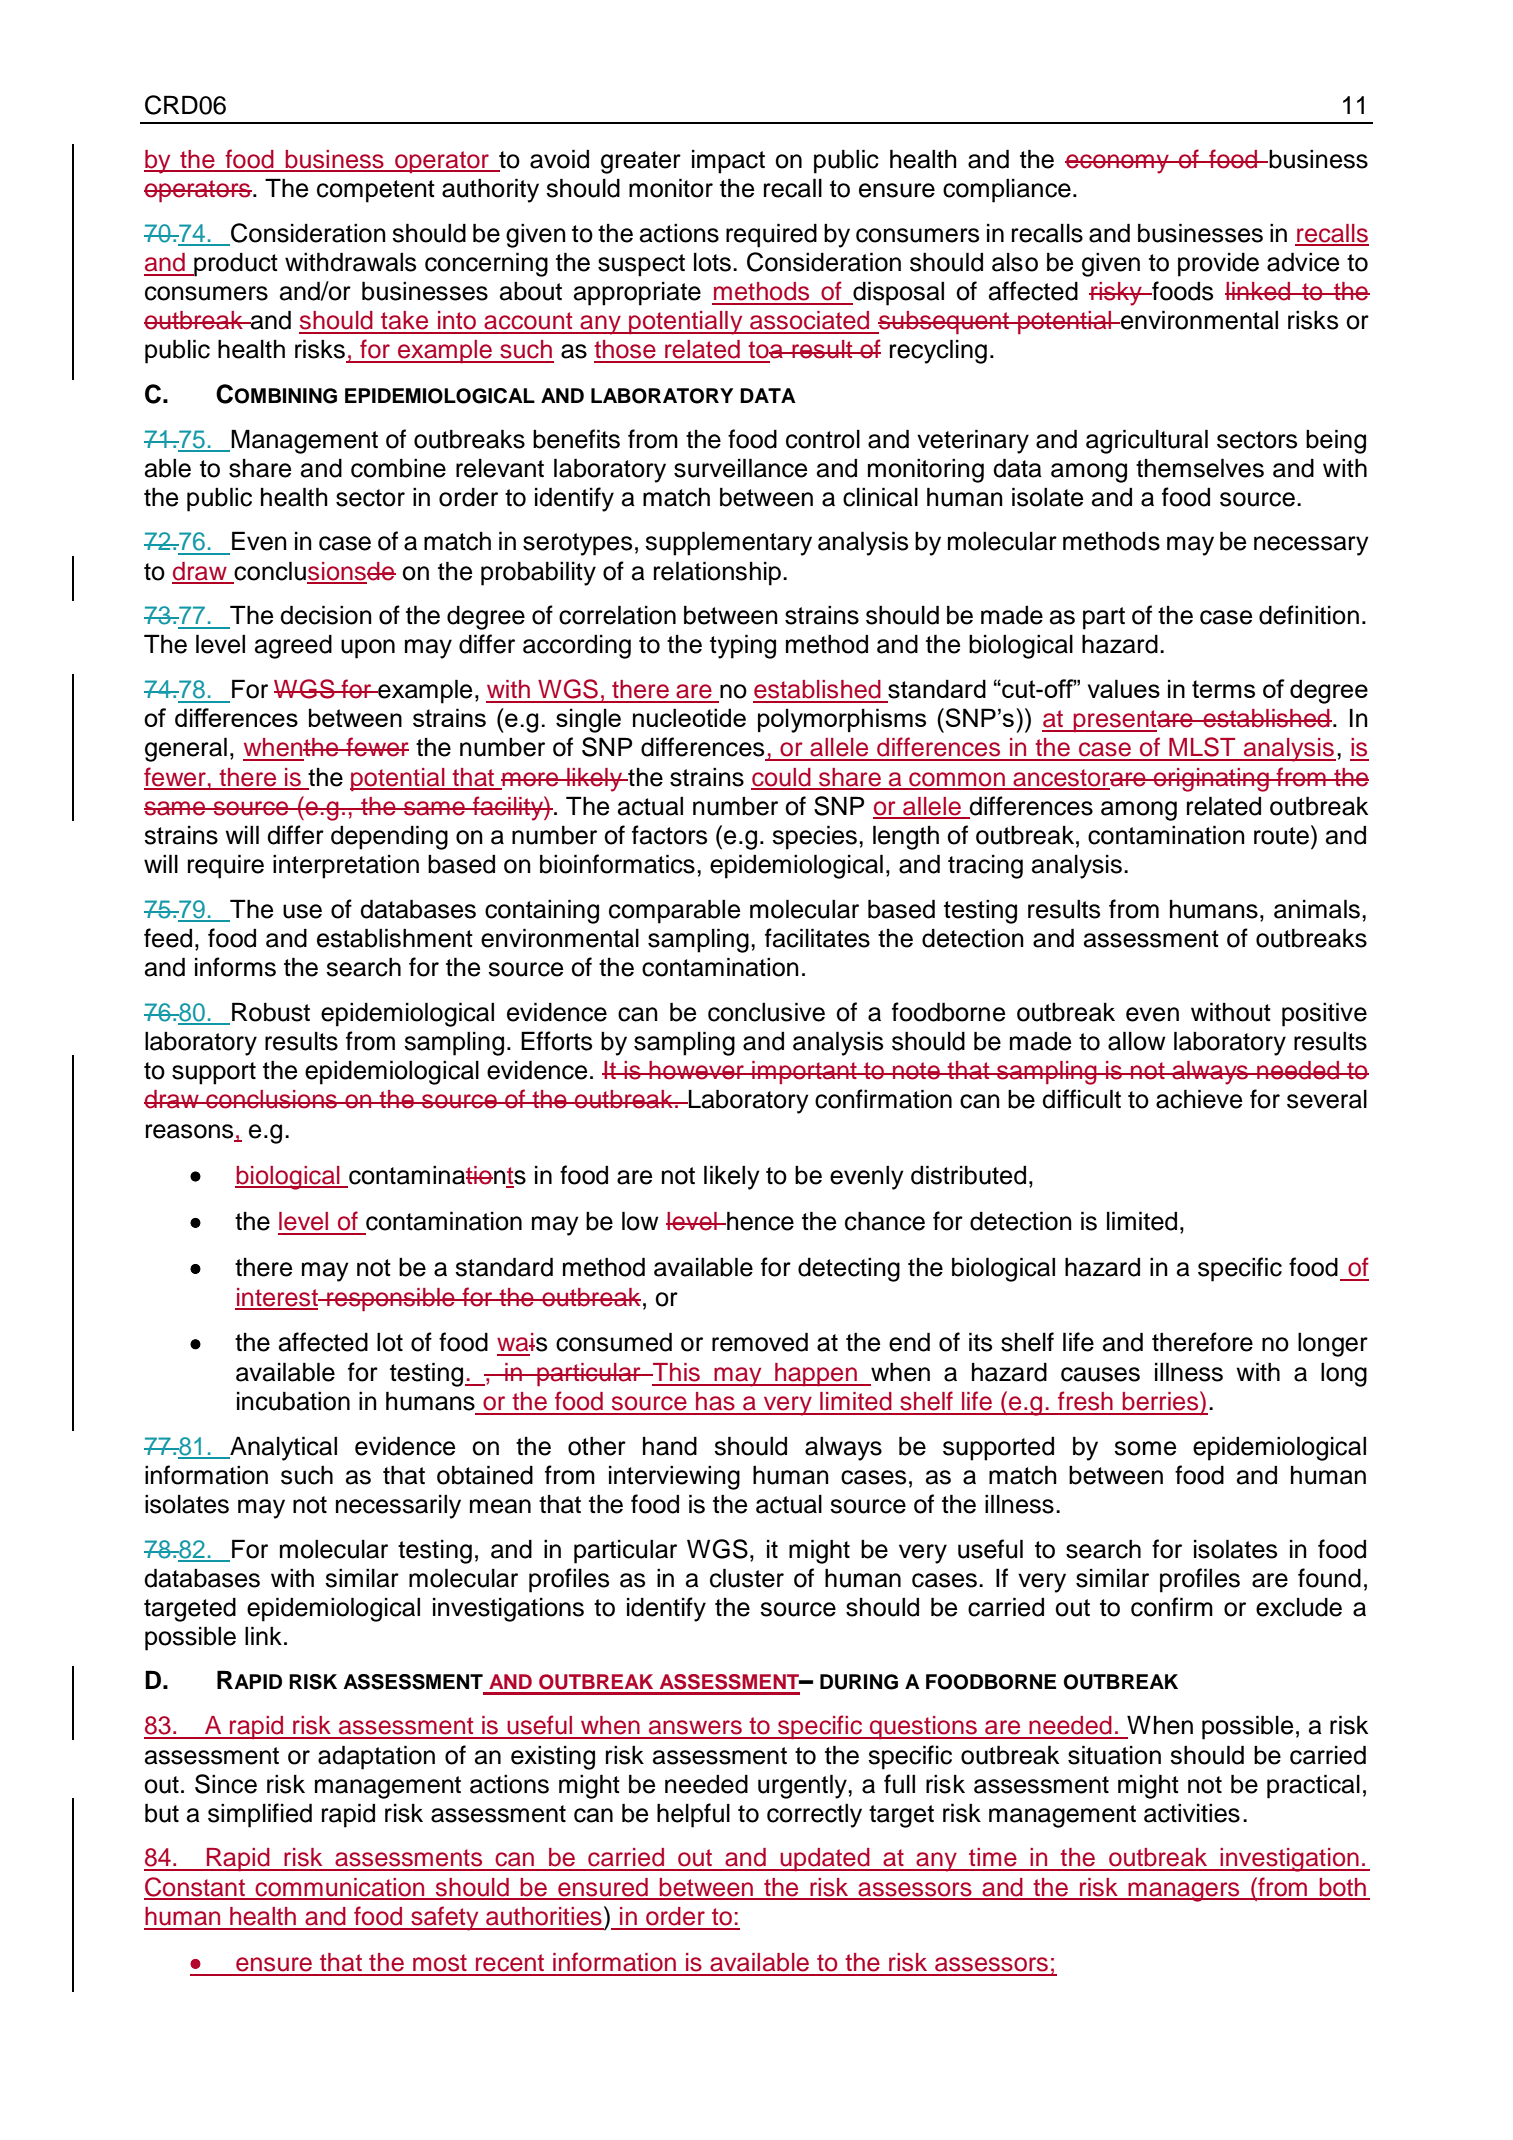  Describe the element at coordinates (1211, 780) in the image. I see `originating` at that location.
